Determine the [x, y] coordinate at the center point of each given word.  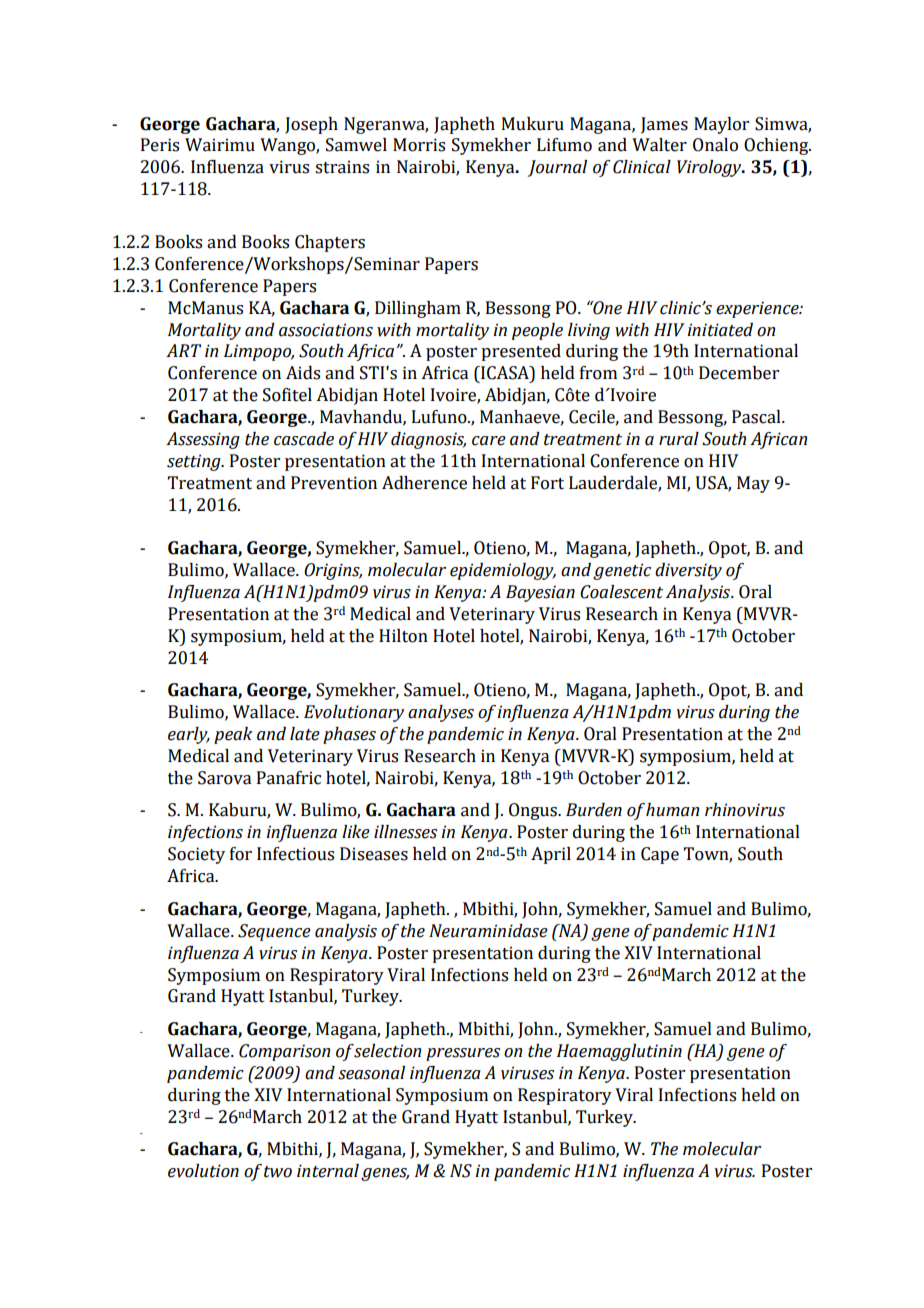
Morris [419, 145]
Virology [710, 168]
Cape [660, 855]
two [278, 1172]
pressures [463, 1054]
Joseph [311, 125]
